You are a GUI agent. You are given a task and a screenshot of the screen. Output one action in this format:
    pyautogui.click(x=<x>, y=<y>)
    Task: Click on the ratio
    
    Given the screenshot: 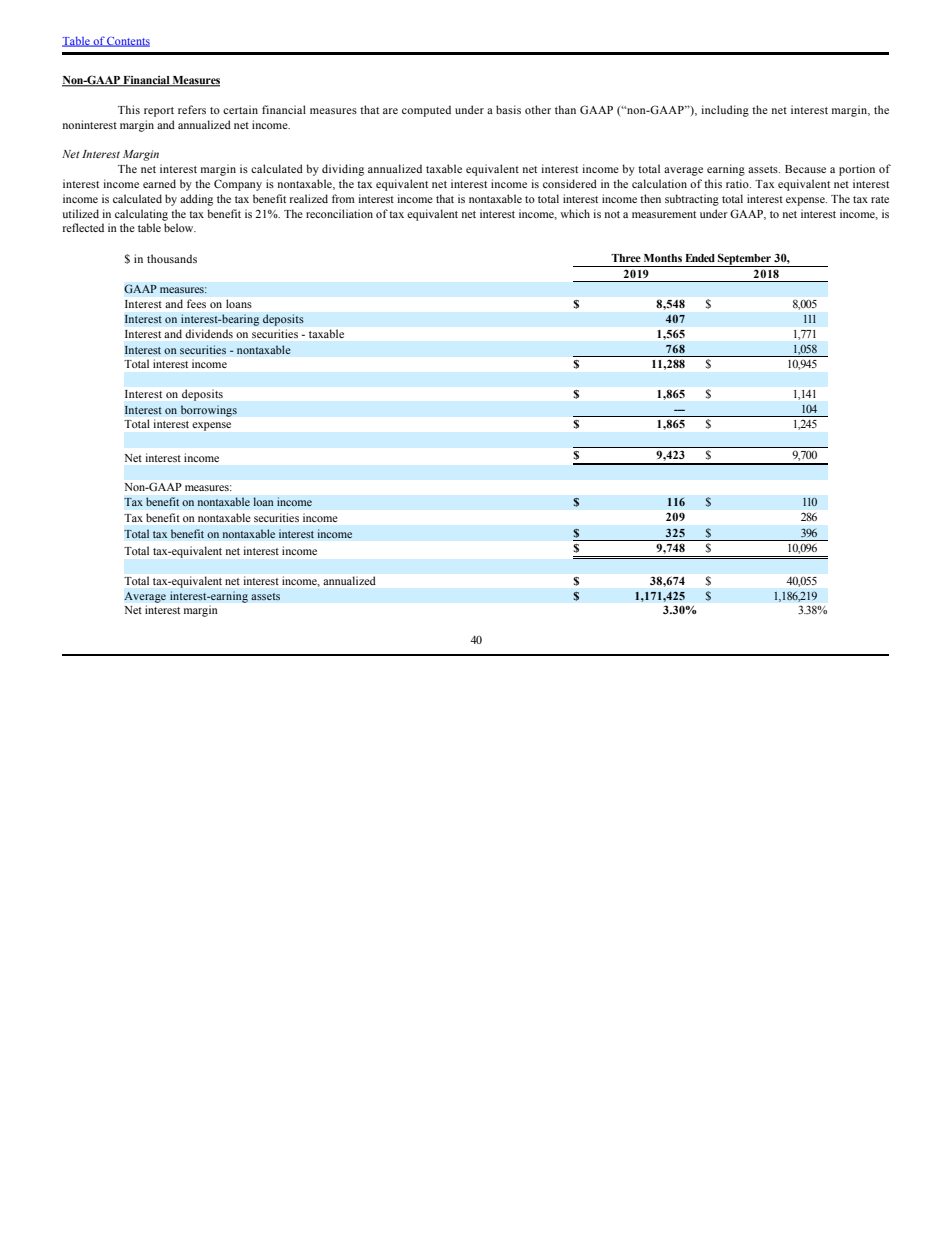 What is the action you would take?
    pyautogui.click(x=738, y=183)
